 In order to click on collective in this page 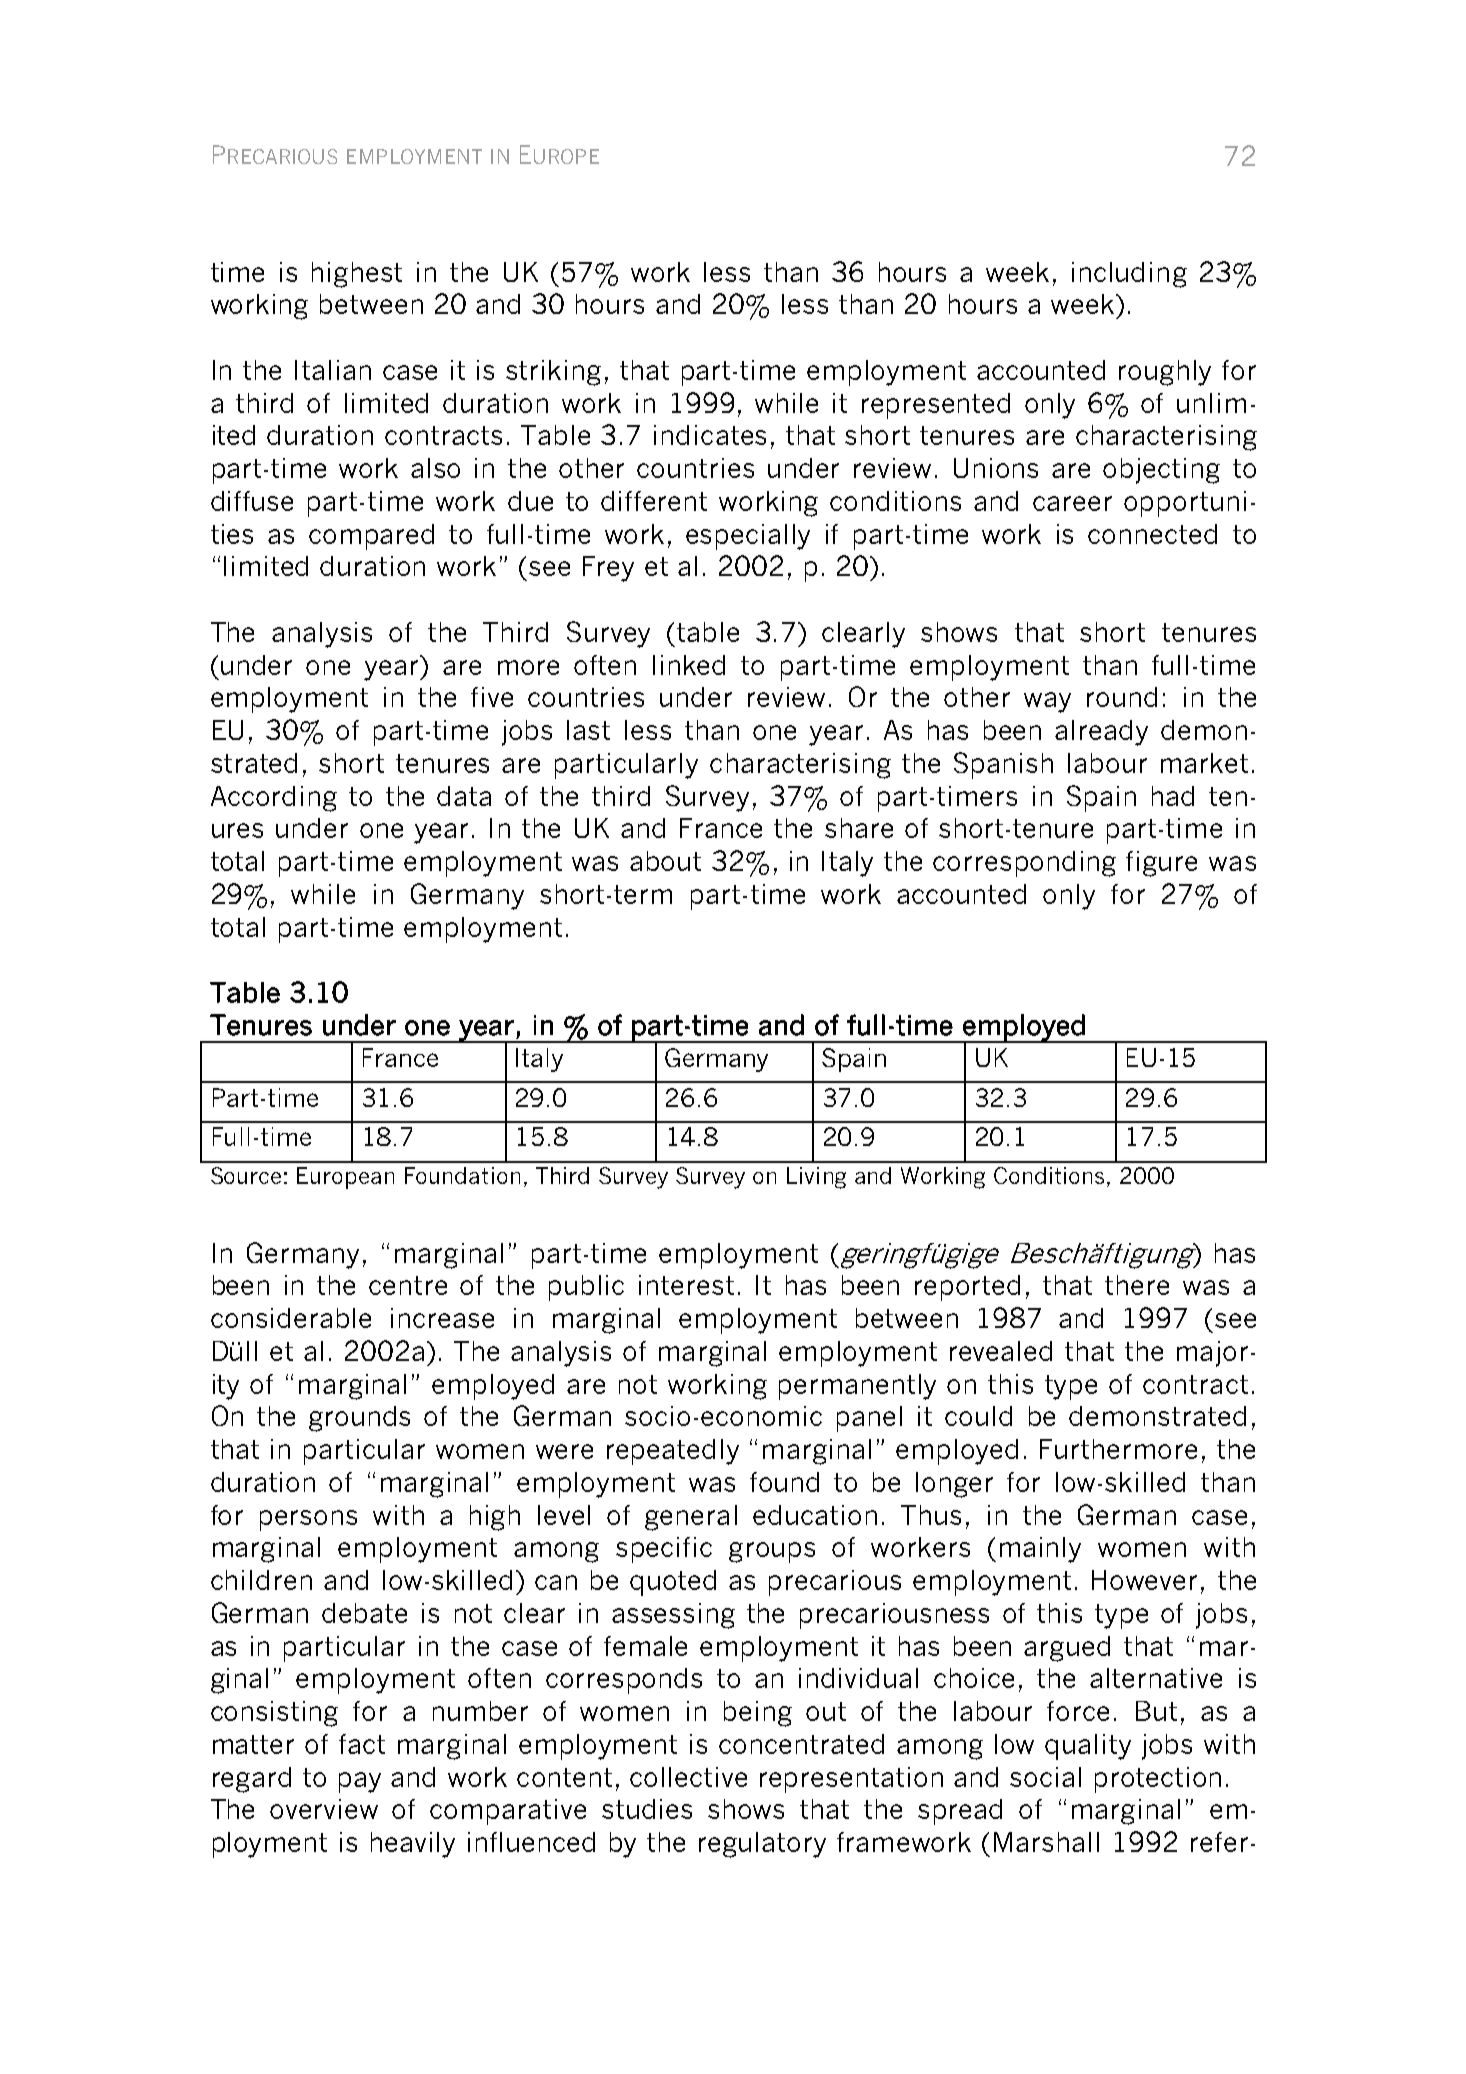, I will do `click(688, 1777)`.
